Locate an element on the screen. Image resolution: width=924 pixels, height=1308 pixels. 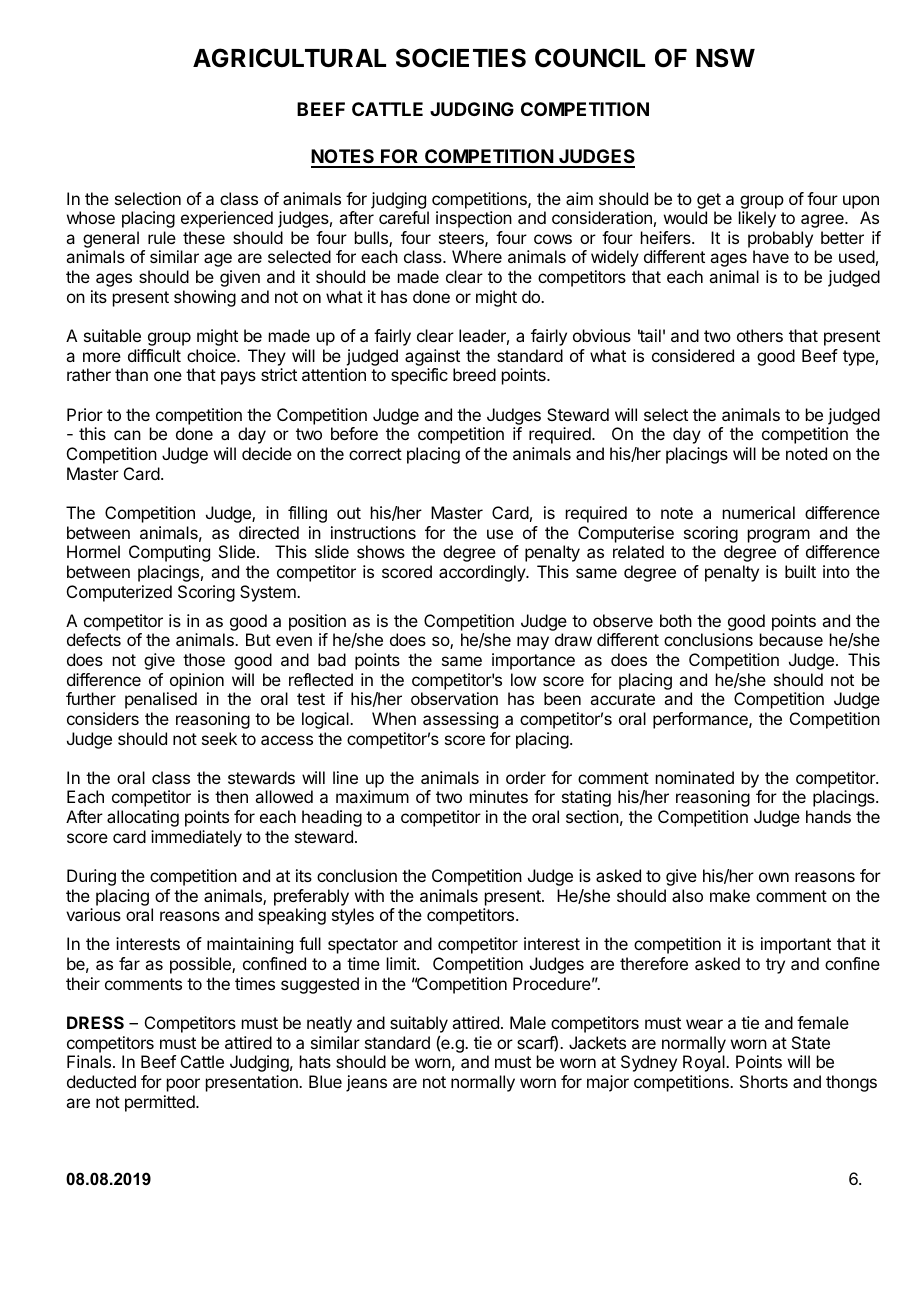
poor is located at coordinates (183, 1085).
